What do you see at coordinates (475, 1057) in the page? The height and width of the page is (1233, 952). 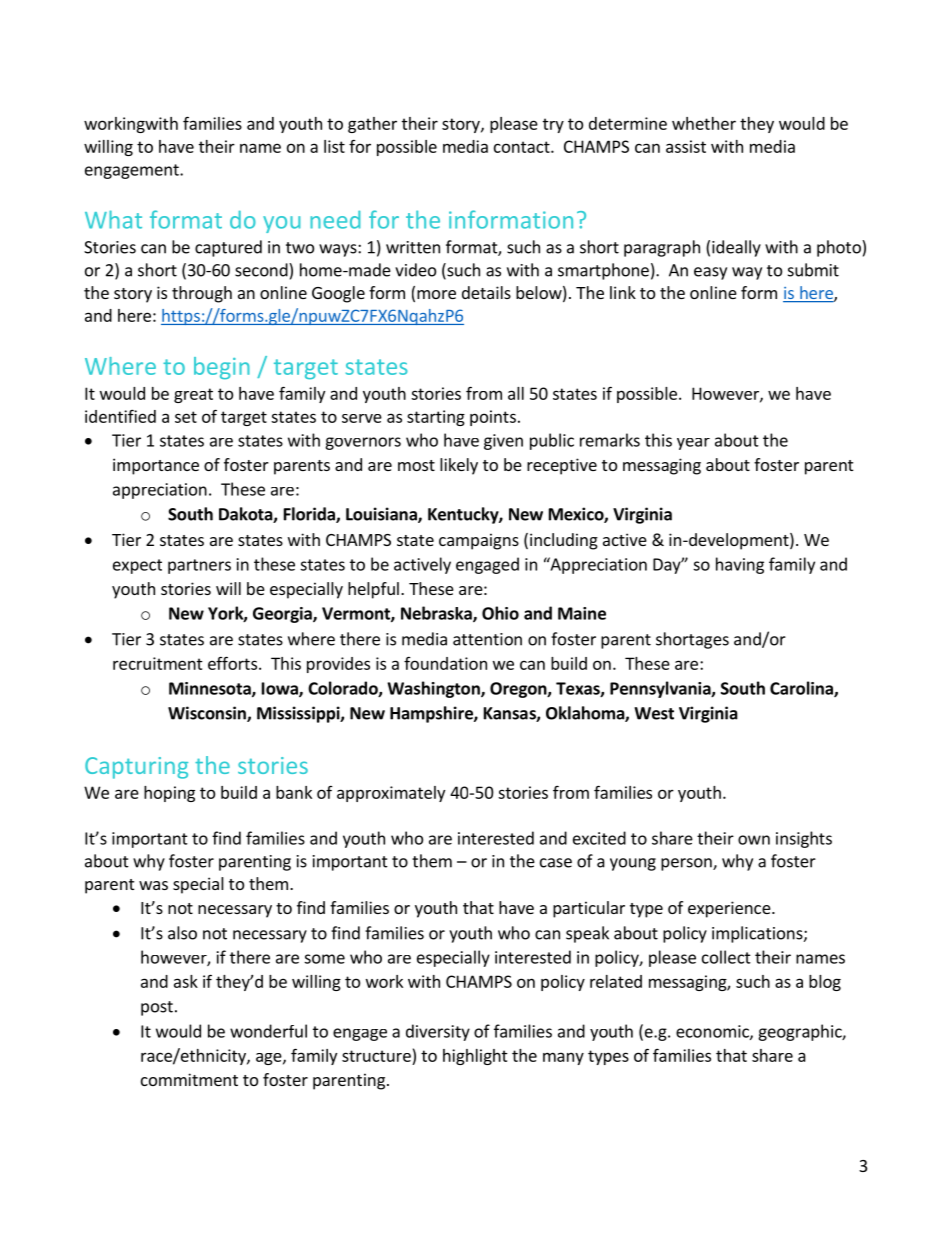 I see `highlight` at bounding box center [475, 1057].
